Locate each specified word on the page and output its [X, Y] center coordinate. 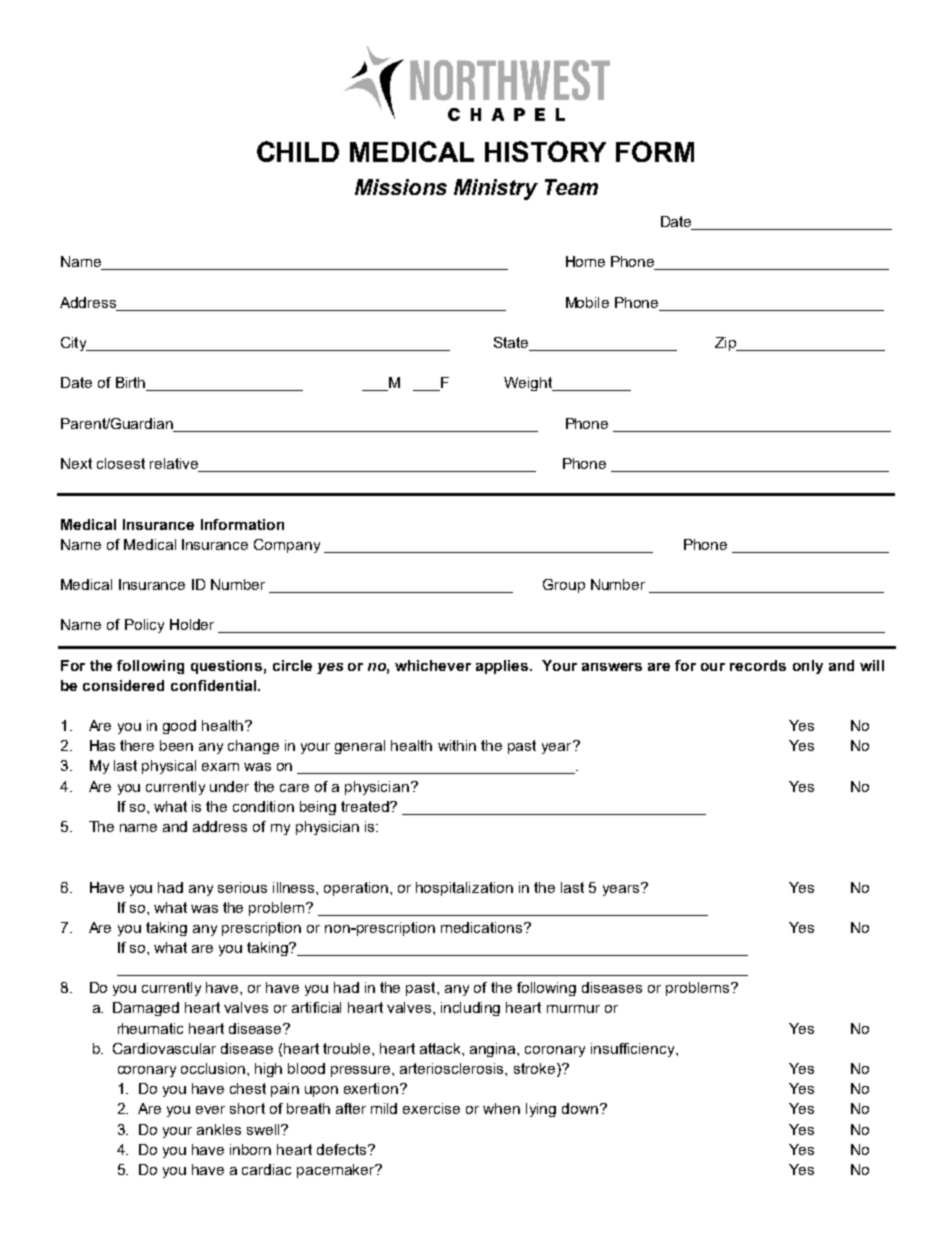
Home [585, 261]
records [758, 665]
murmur [573, 1009]
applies [503, 667]
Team [571, 187]
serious [242, 887]
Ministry [496, 189]
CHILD [298, 151]
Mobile [587, 302]
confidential [215, 685]
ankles [219, 1129]
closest [121, 463]
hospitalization [464, 889]
